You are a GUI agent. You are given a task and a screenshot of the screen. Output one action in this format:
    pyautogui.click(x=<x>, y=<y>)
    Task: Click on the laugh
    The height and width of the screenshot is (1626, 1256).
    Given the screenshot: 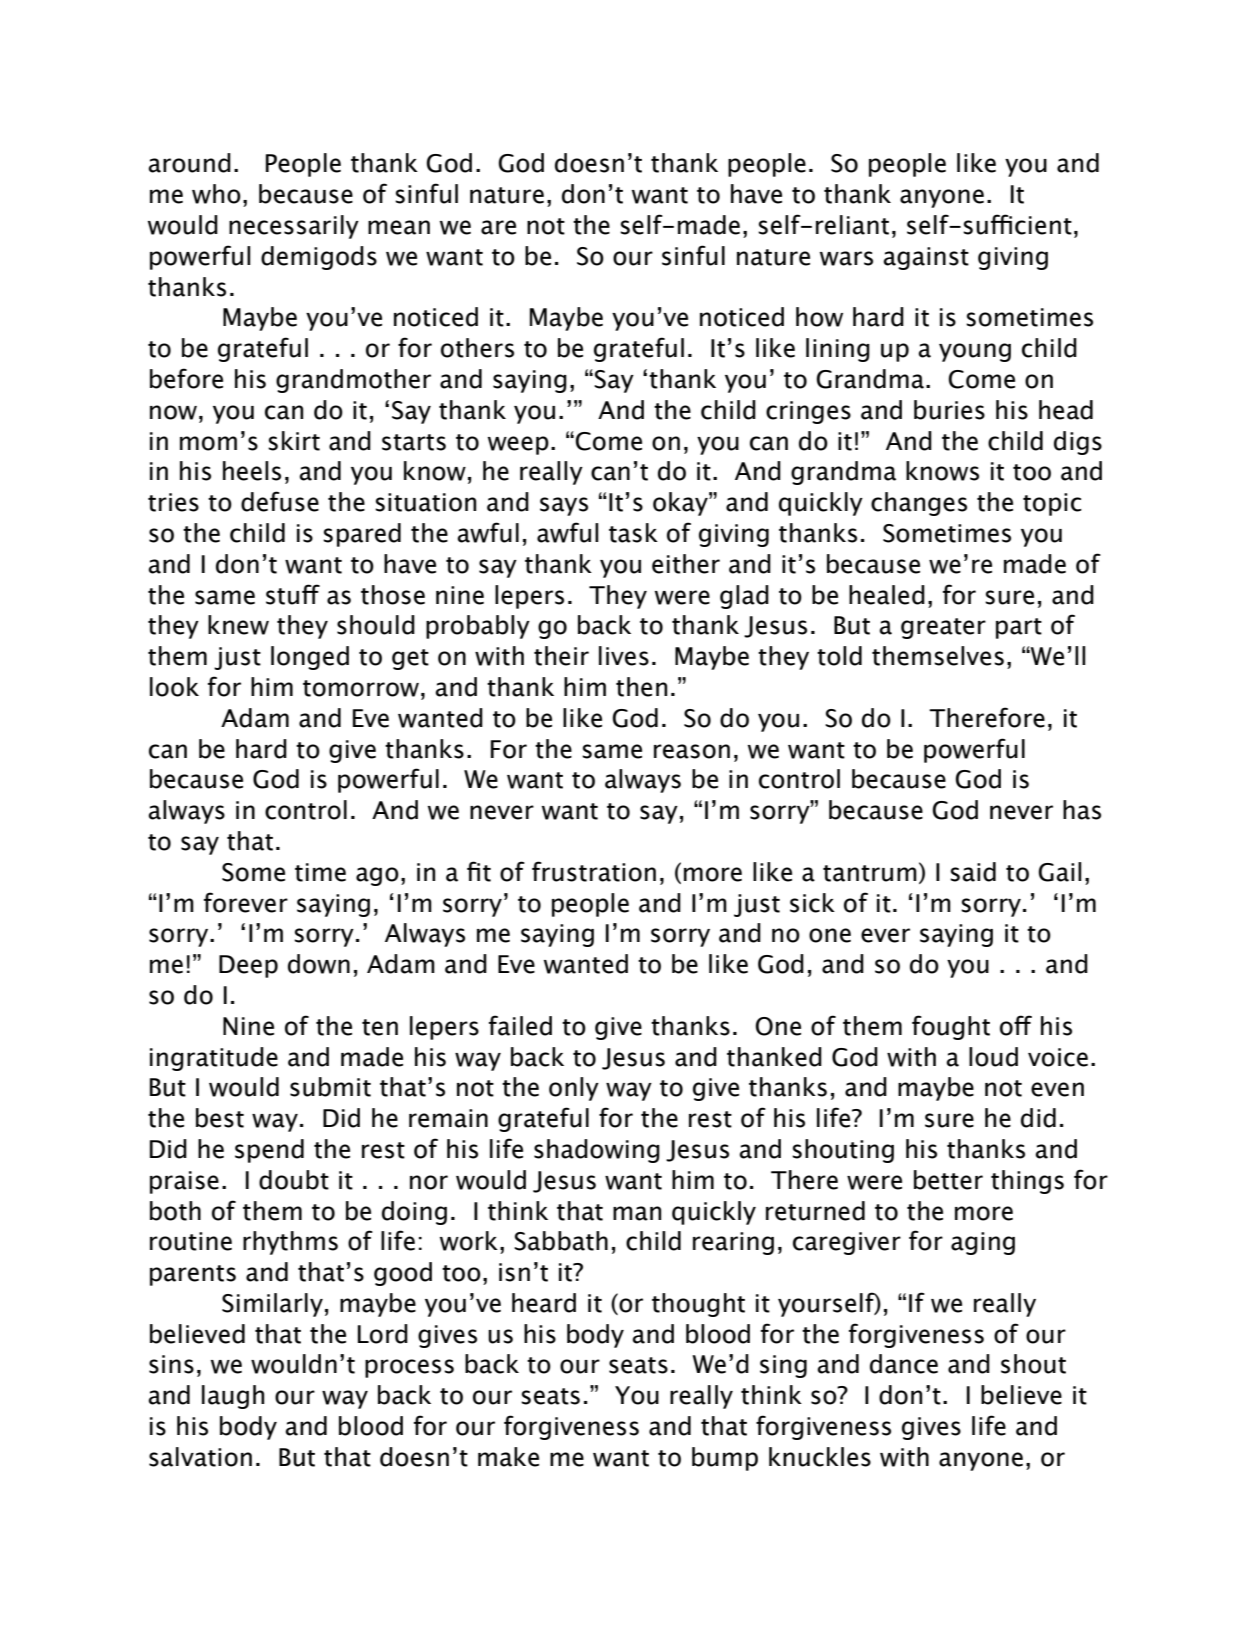 What is the action you would take?
    pyautogui.click(x=233, y=1397)
